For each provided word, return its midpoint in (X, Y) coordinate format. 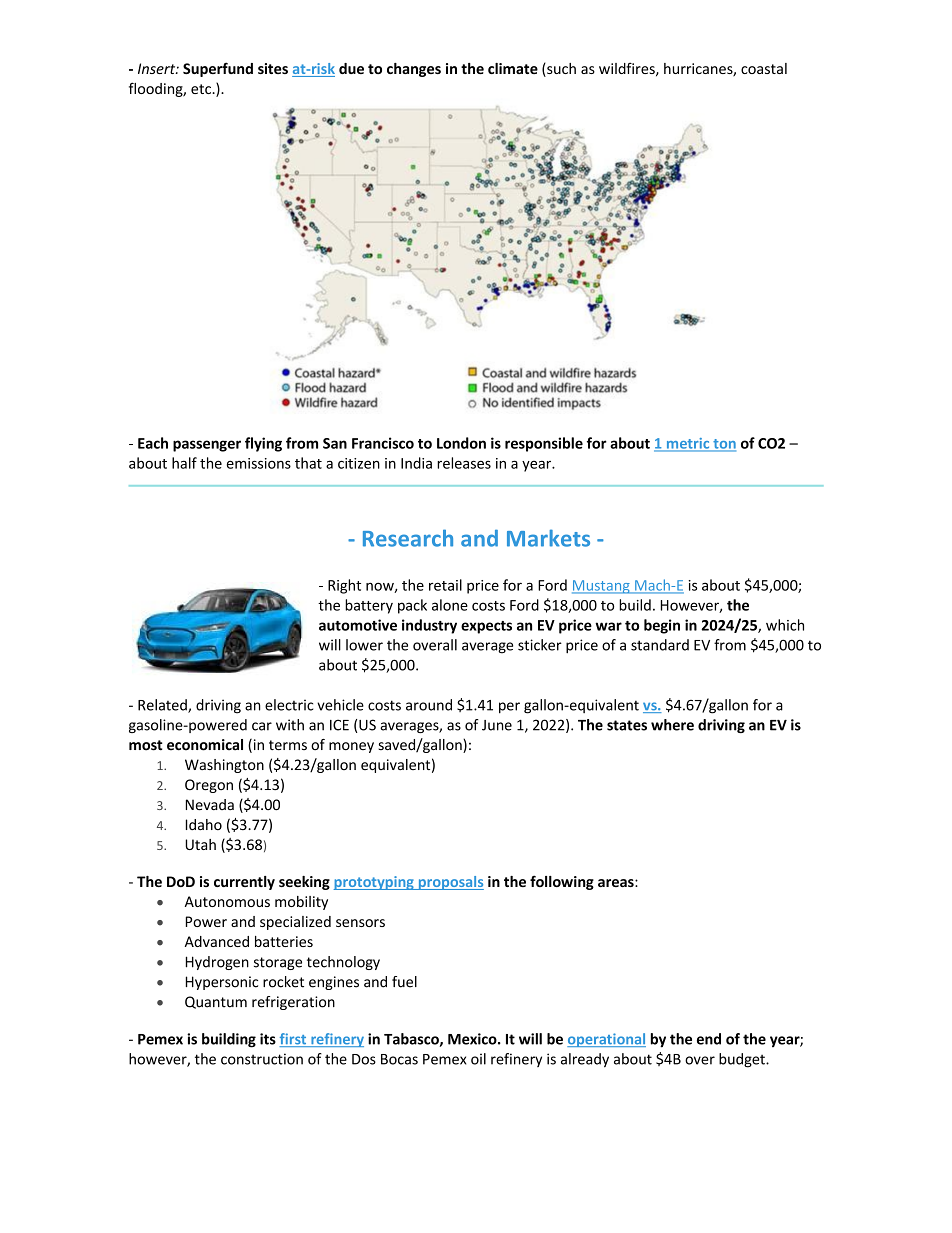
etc (202, 89)
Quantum (216, 1002)
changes (414, 70)
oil (478, 1059)
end (709, 1039)
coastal (764, 68)
